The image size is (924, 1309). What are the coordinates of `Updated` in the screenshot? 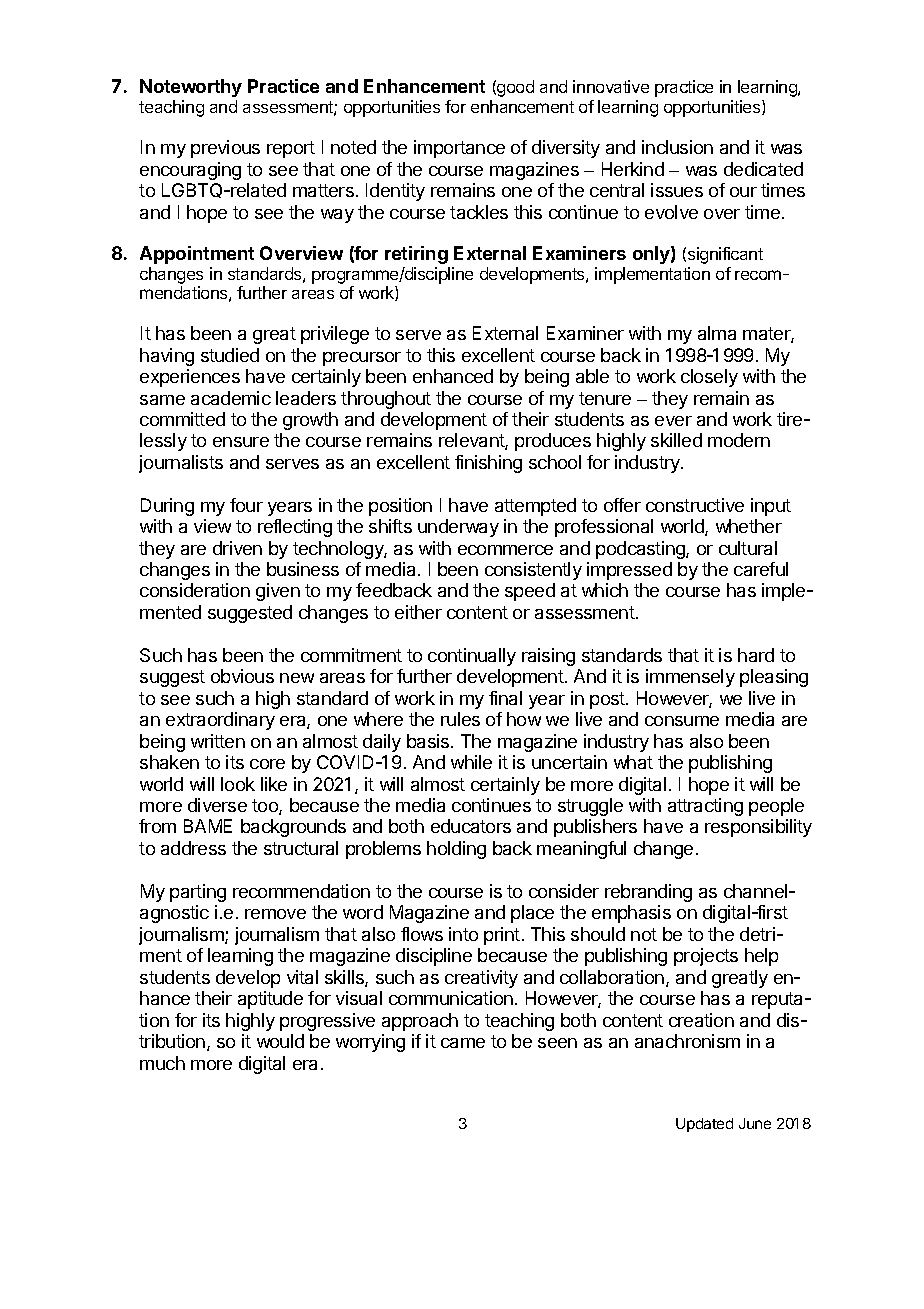 It's located at (704, 1125).
